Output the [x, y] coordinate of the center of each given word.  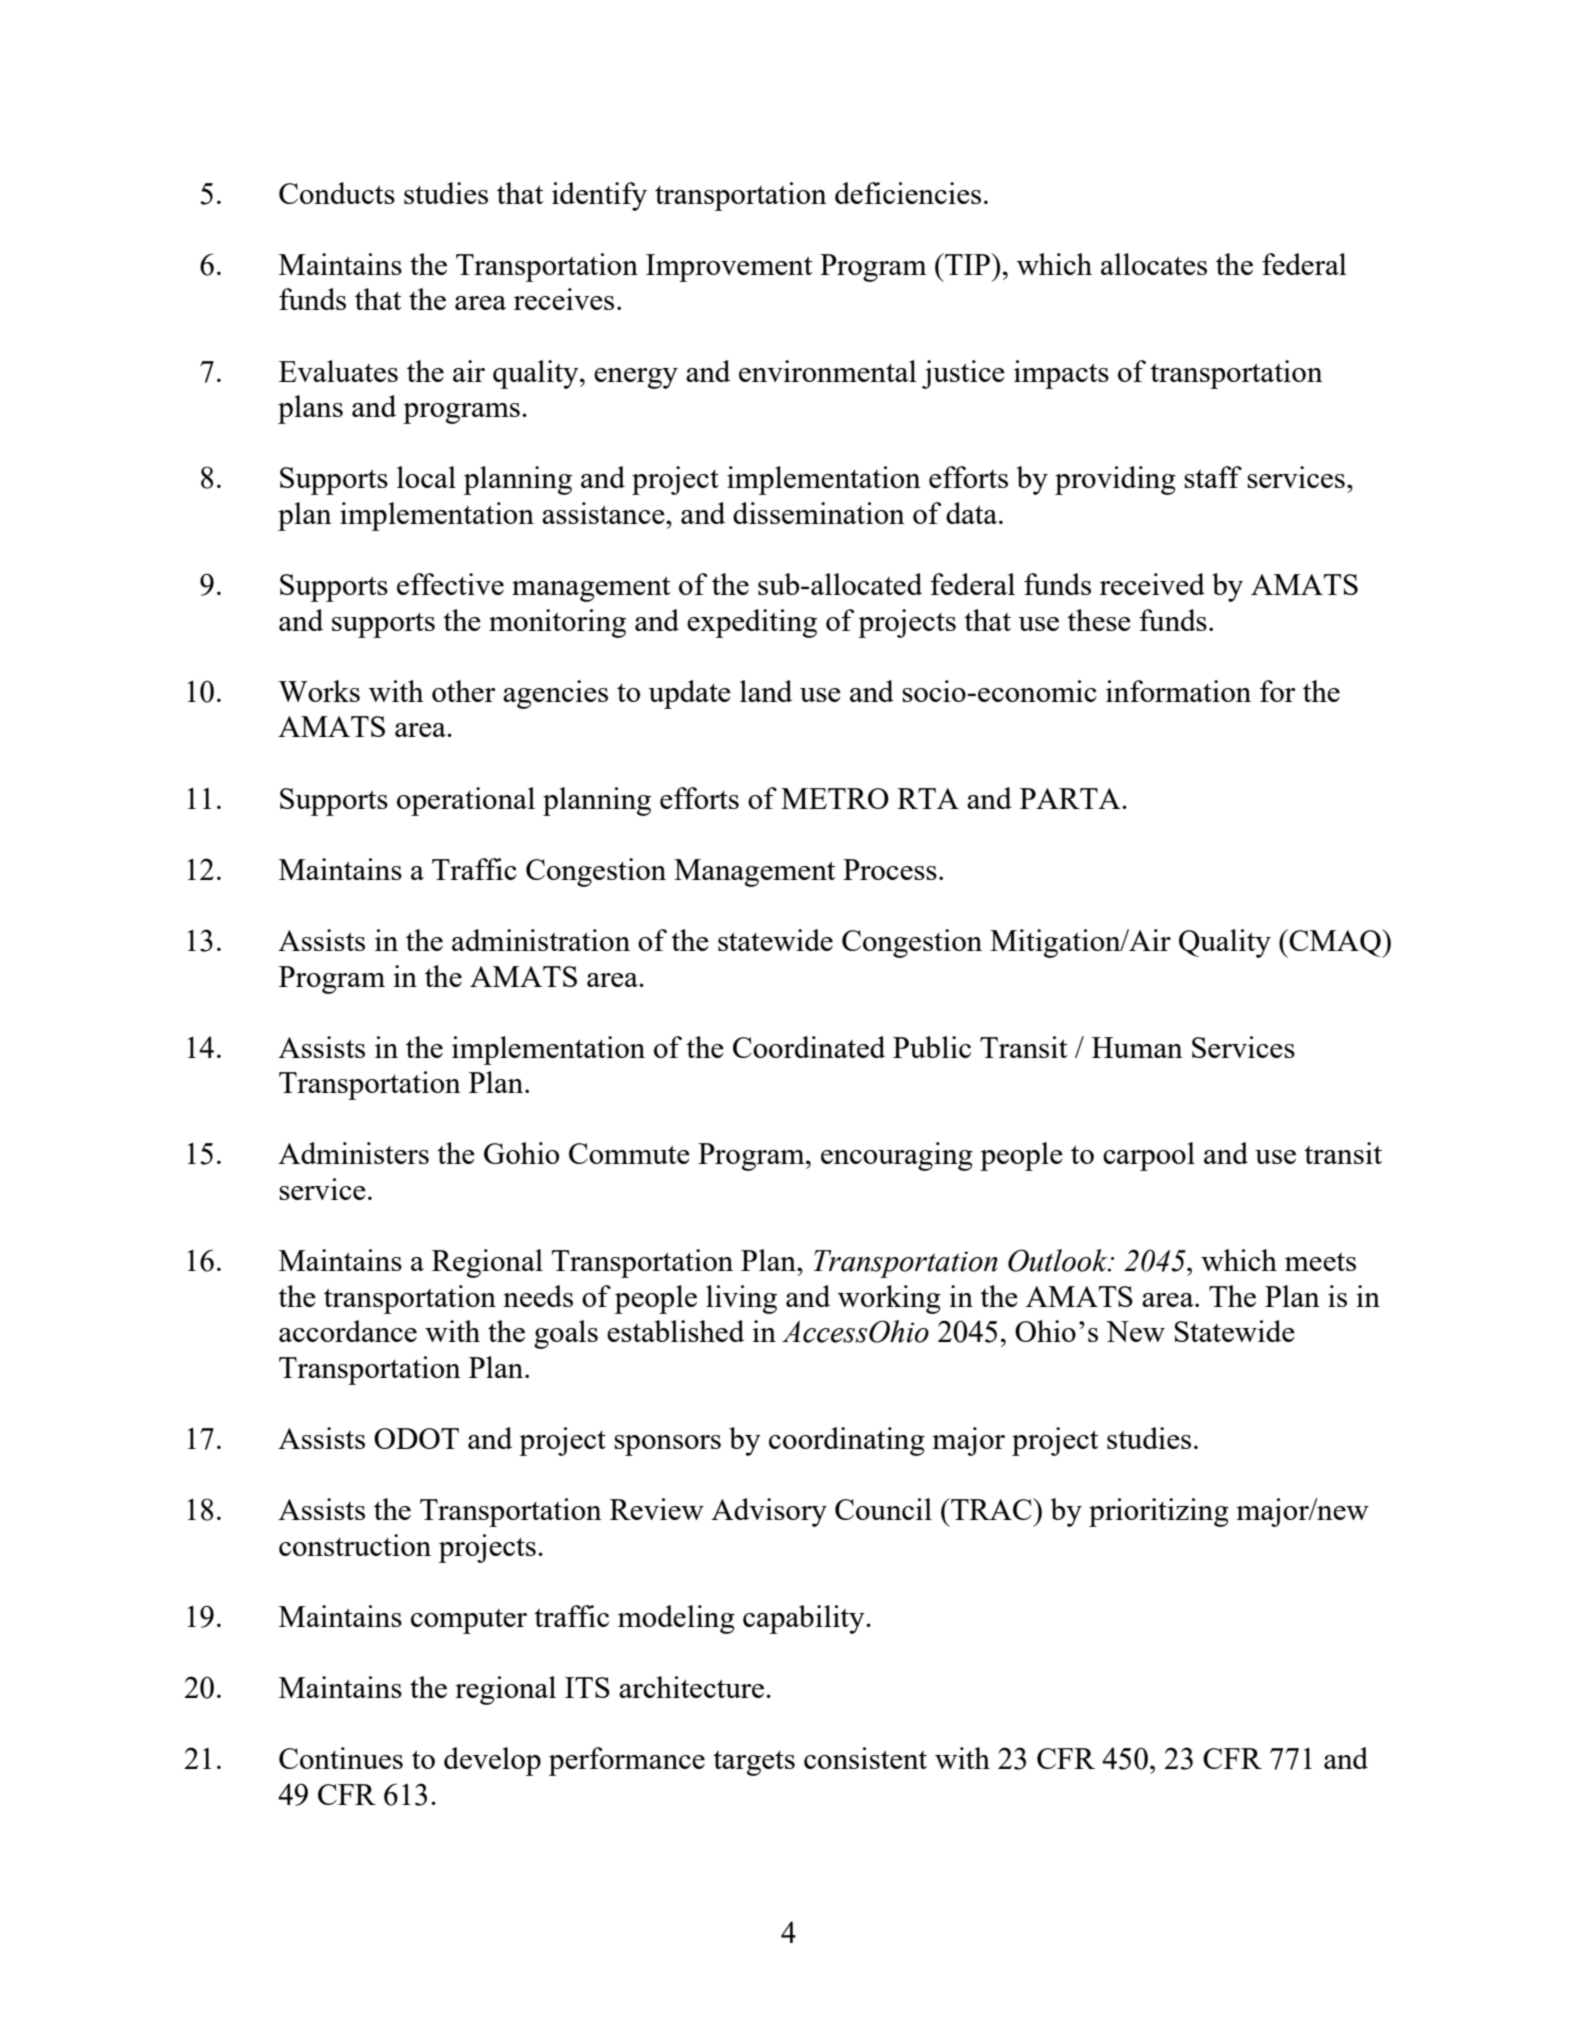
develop [492, 1761]
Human [1137, 1047]
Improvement [729, 268]
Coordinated [809, 1047]
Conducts [337, 193]
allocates [1154, 264]
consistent [865, 1758]
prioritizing [1159, 1512]
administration [541, 940]
